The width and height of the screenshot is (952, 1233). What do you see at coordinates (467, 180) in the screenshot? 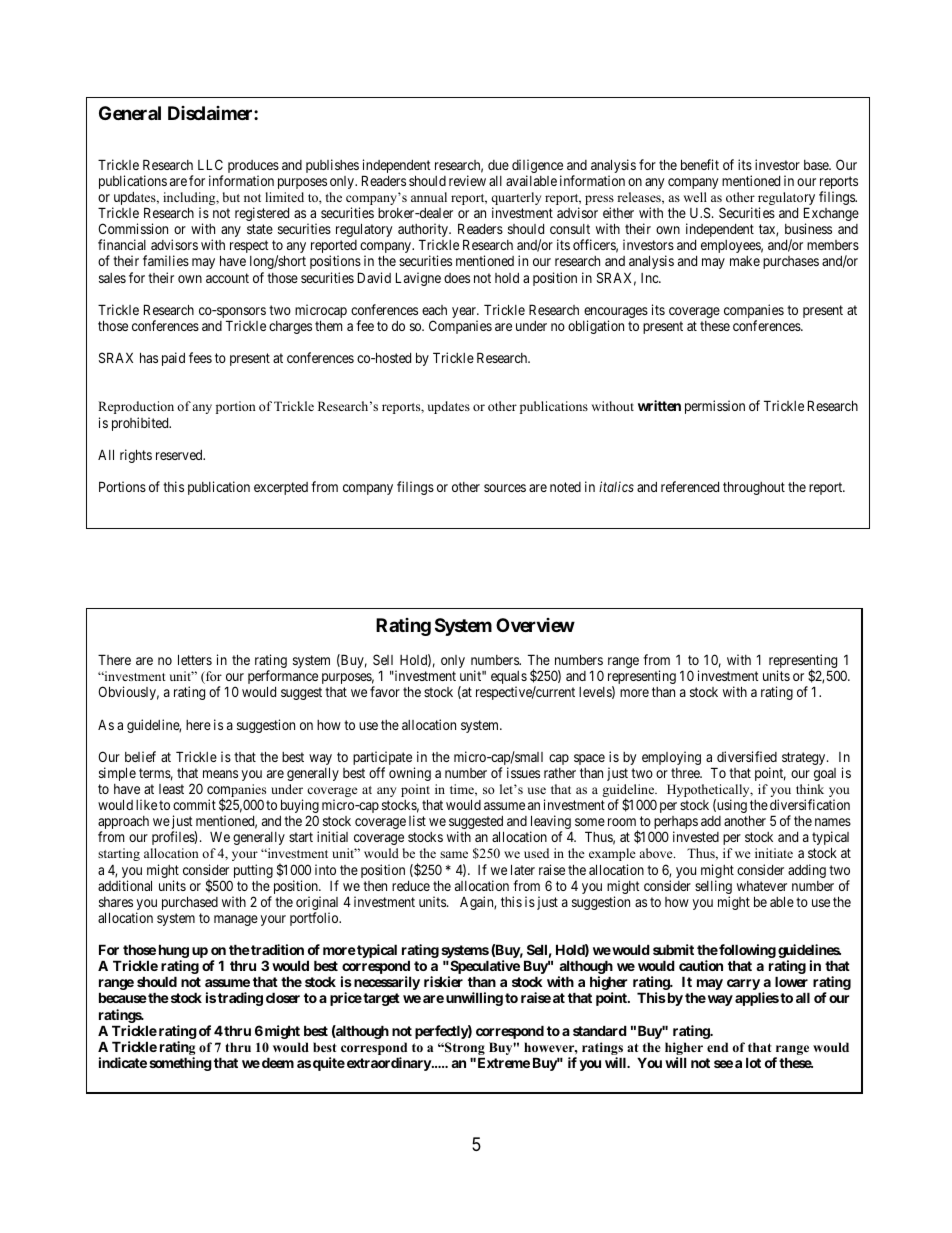
I see `review` at bounding box center [467, 180].
